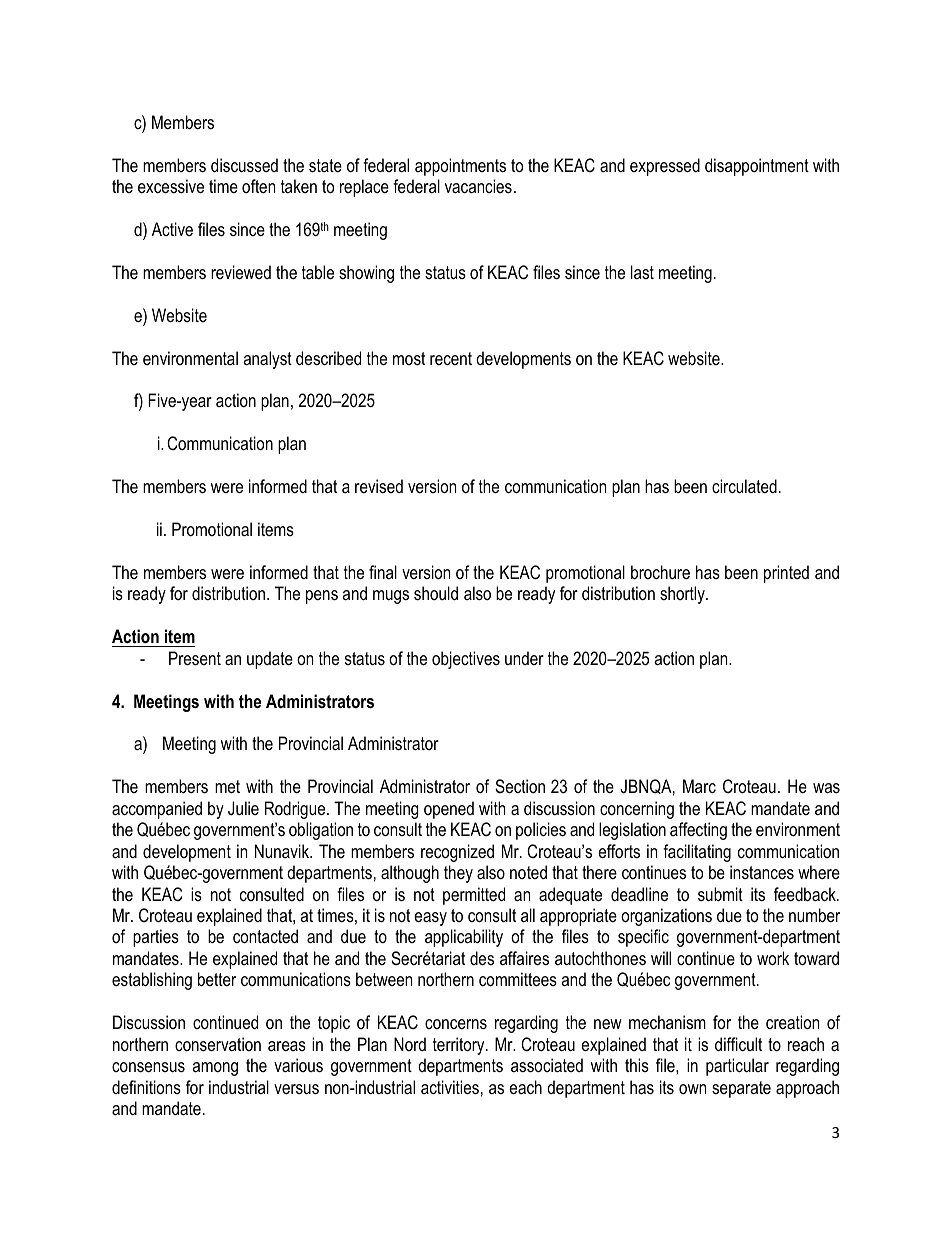 The width and height of the image is (952, 1233). What do you see at coordinates (699, 786) in the image?
I see `Marc` at bounding box center [699, 786].
